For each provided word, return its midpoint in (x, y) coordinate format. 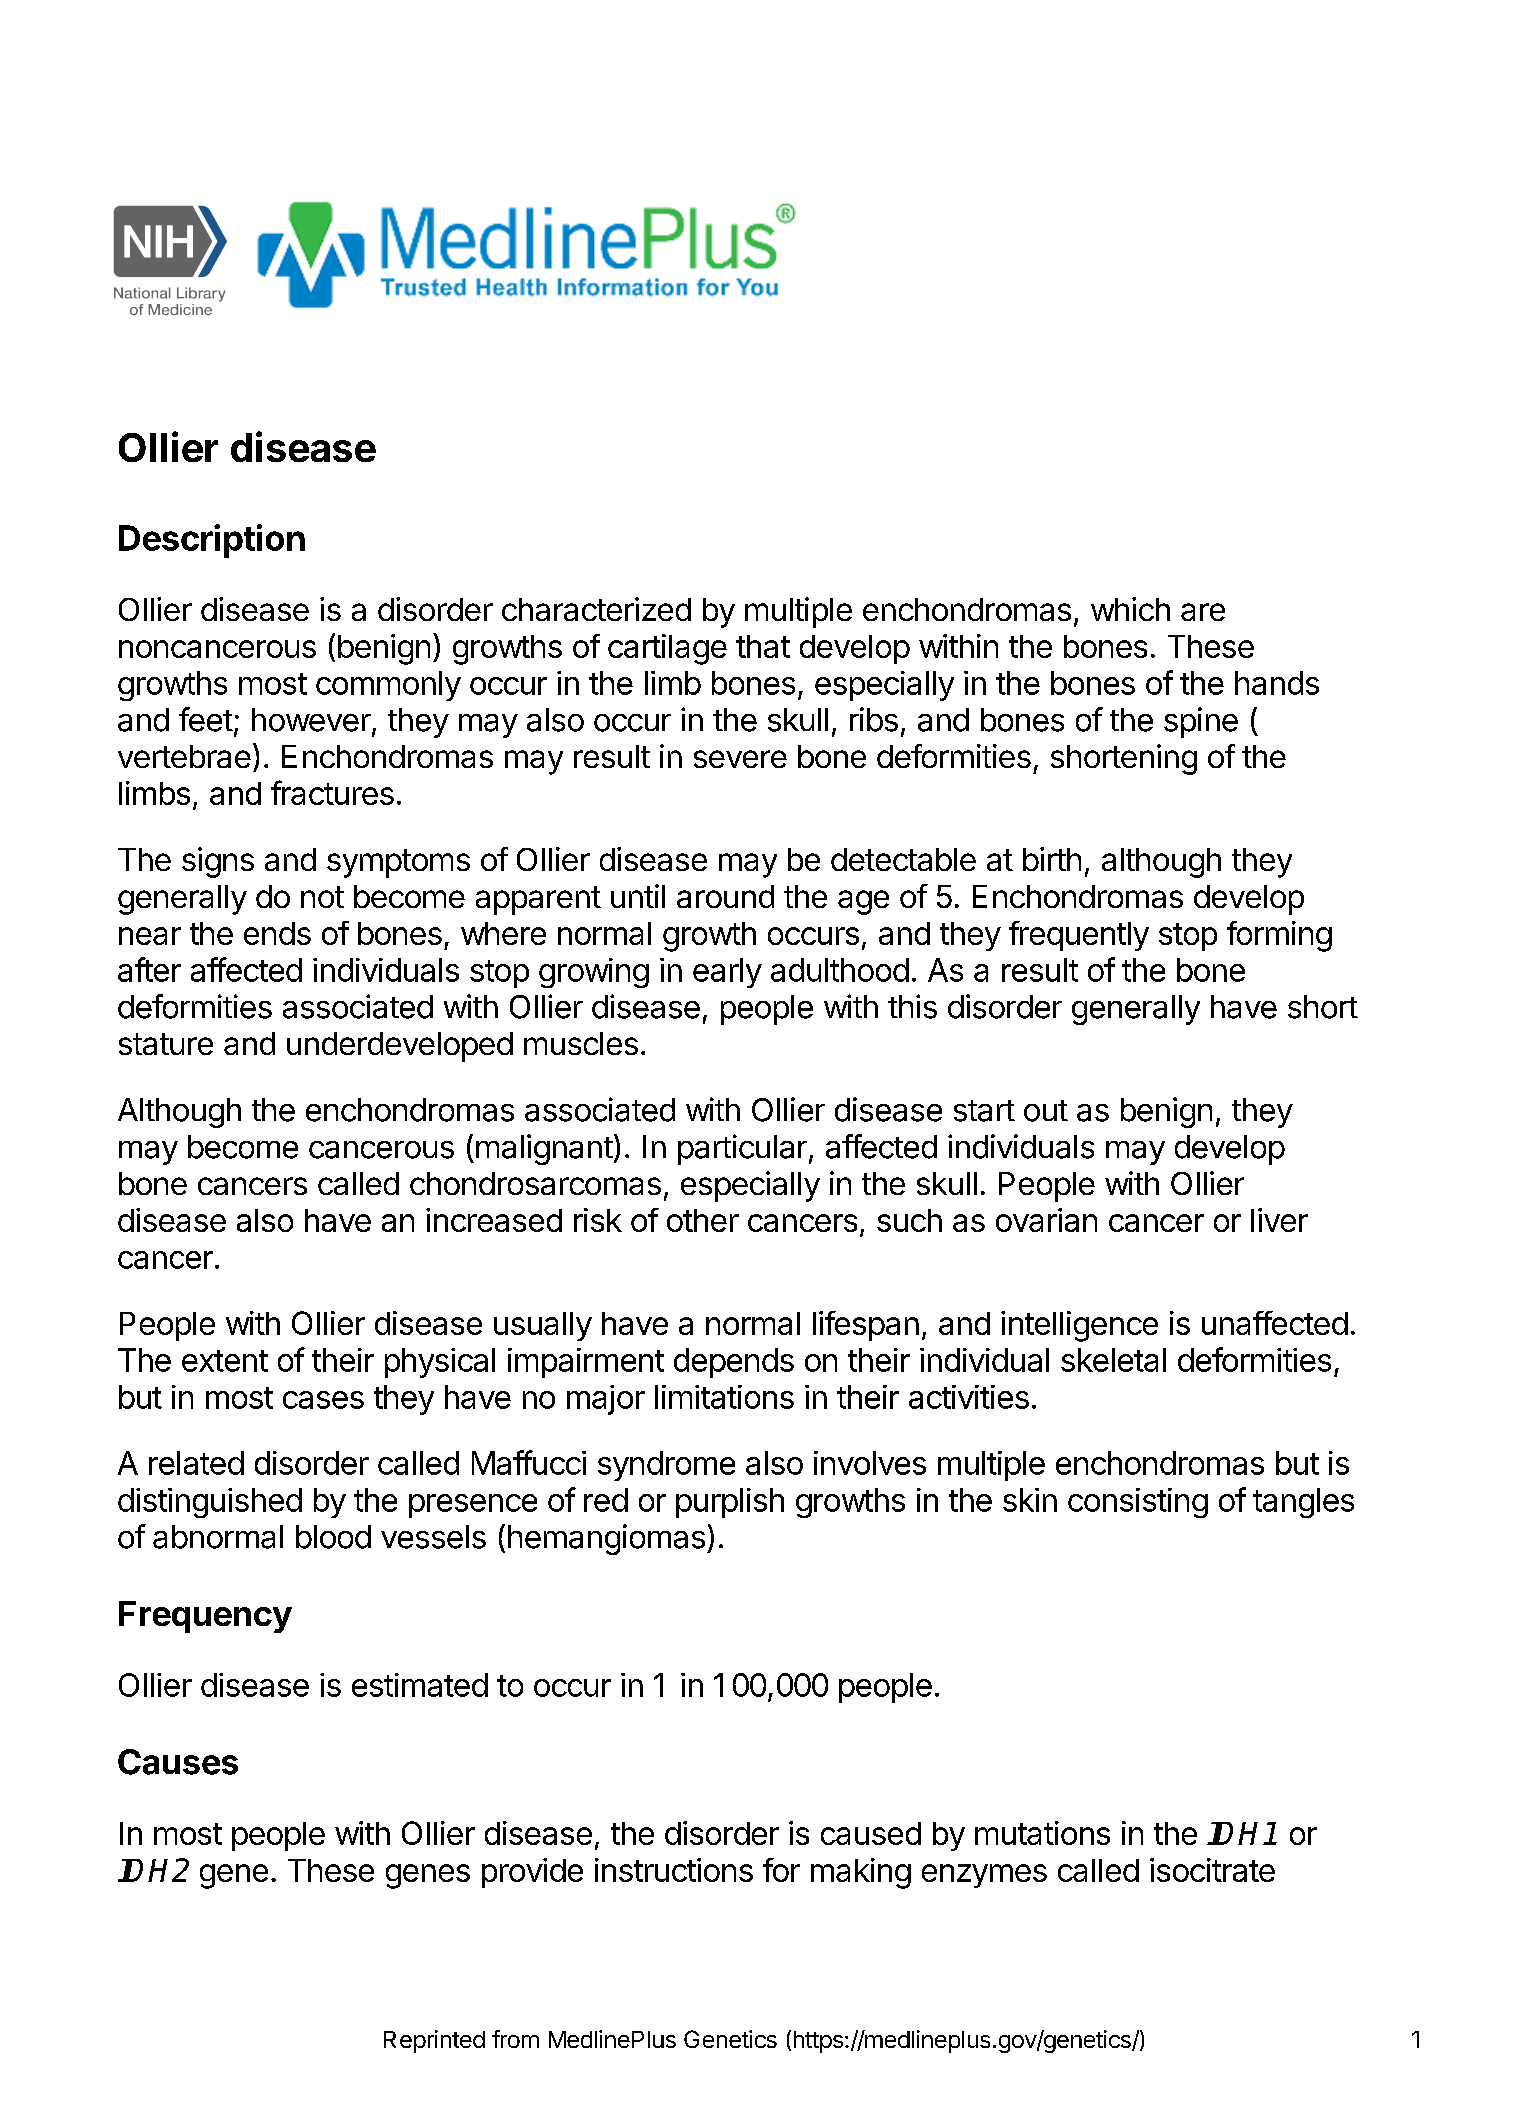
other (703, 1220)
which (1130, 609)
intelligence (1079, 1326)
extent (225, 1361)
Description (212, 541)
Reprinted (434, 2041)
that (763, 646)
